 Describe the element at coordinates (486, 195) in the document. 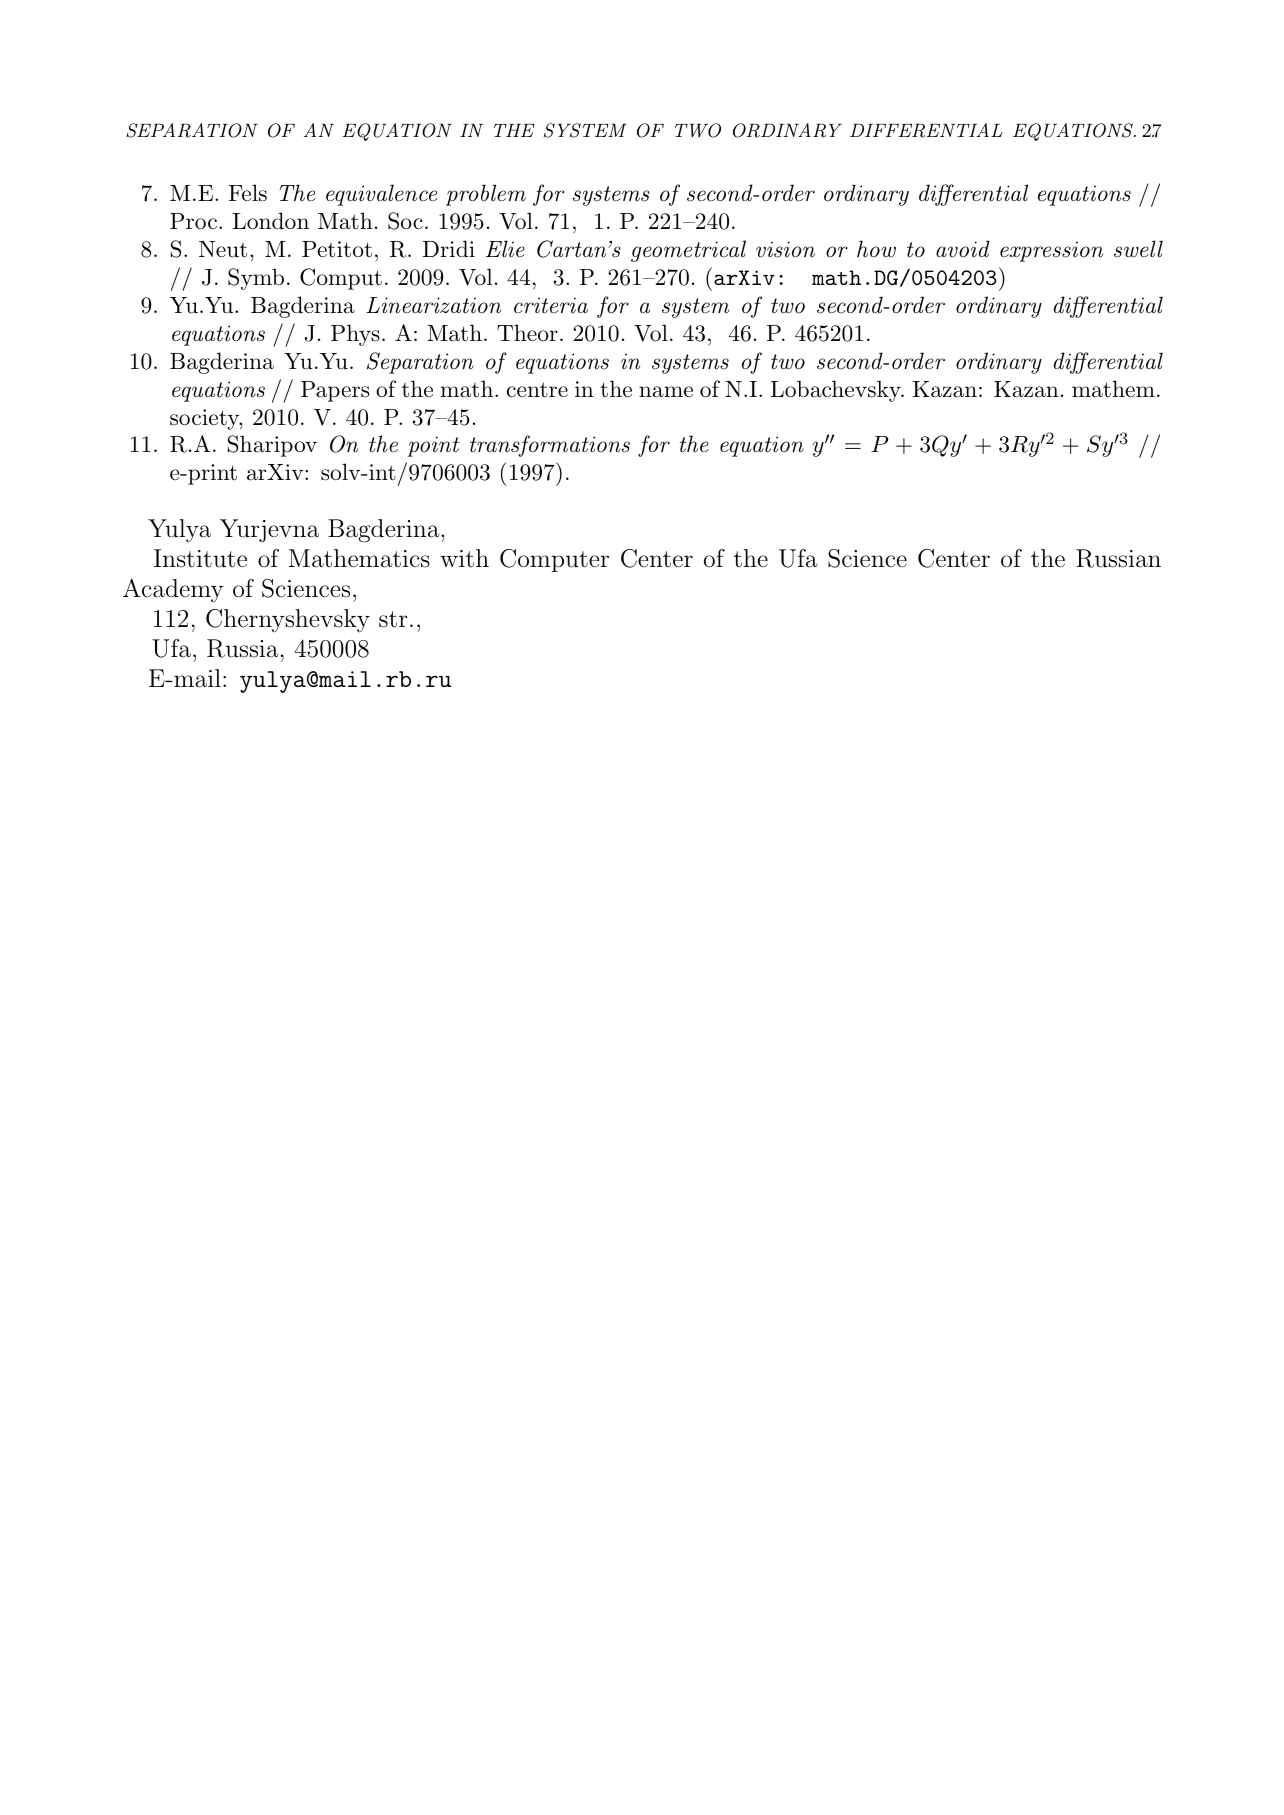

I see `problem` at that location.
